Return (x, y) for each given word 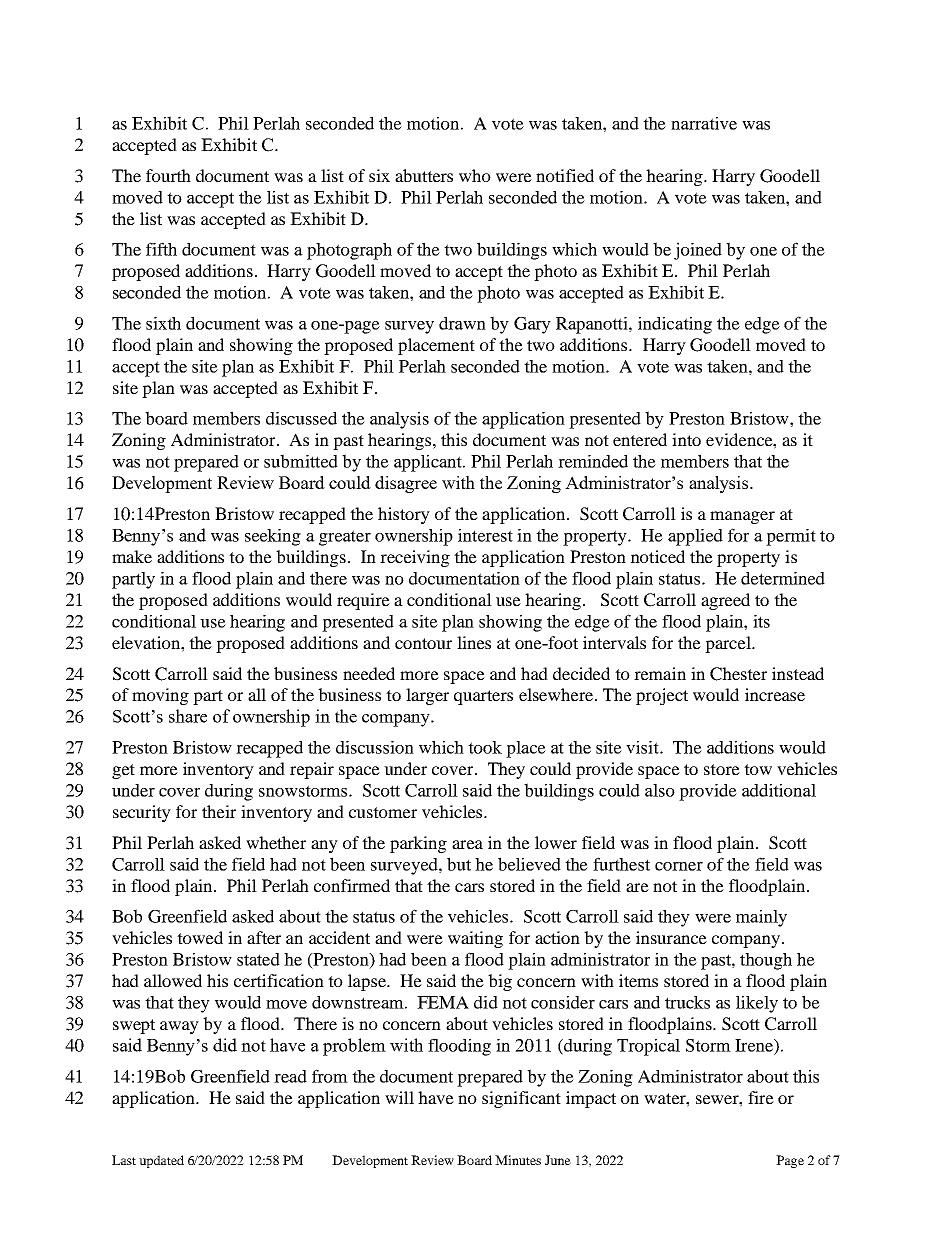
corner (679, 866)
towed (200, 937)
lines (474, 642)
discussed (301, 418)
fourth (168, 175)
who (475, 175)
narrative (704, 123)
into (686, 439)
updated (161, 1161)
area (467, 844)
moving (160, 696)
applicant (429, 463)
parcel (729, 644)
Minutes (518, 1160)
